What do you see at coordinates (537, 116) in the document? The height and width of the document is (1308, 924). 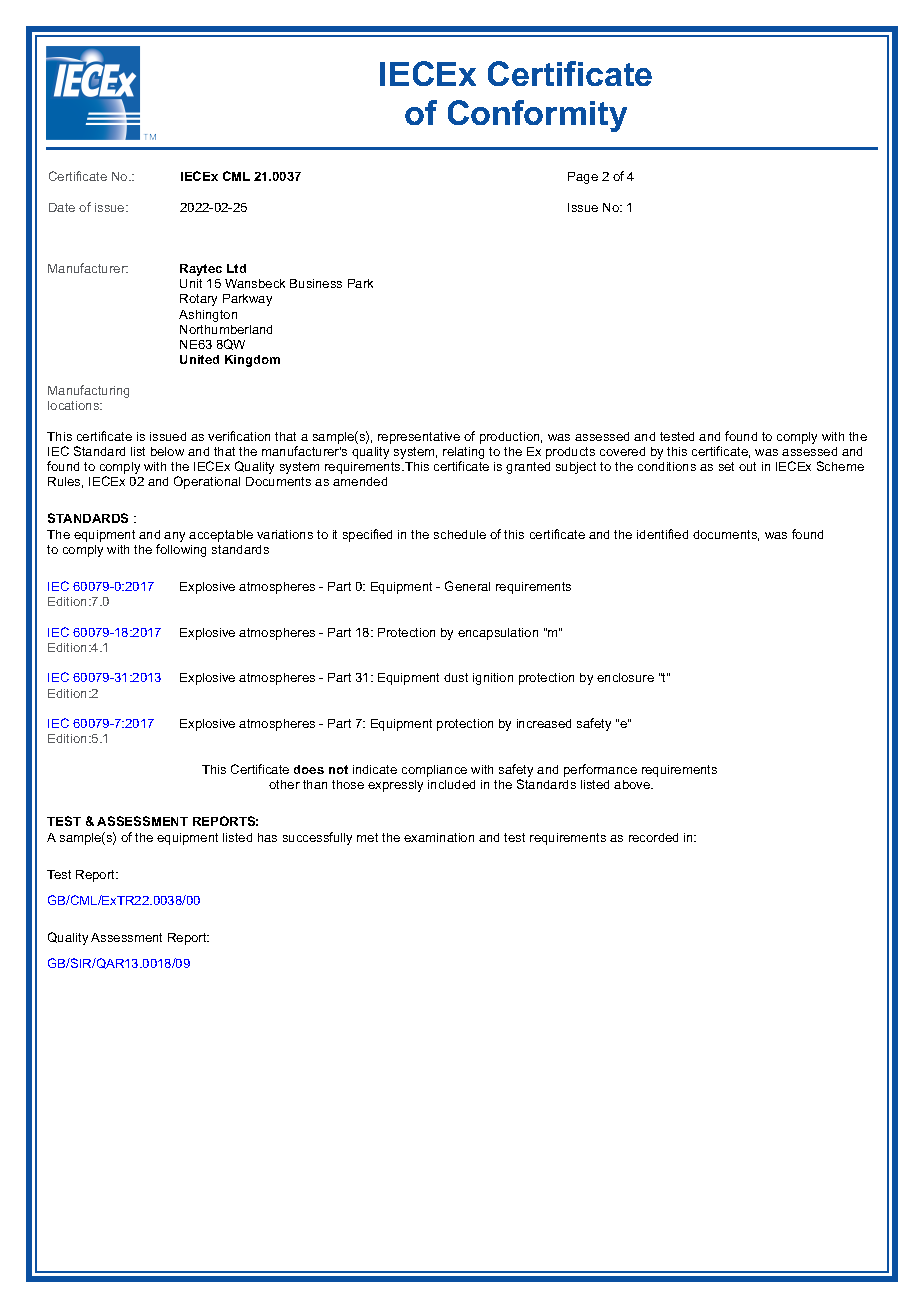 I see `Conformity` at bounding box center [537, 116].
